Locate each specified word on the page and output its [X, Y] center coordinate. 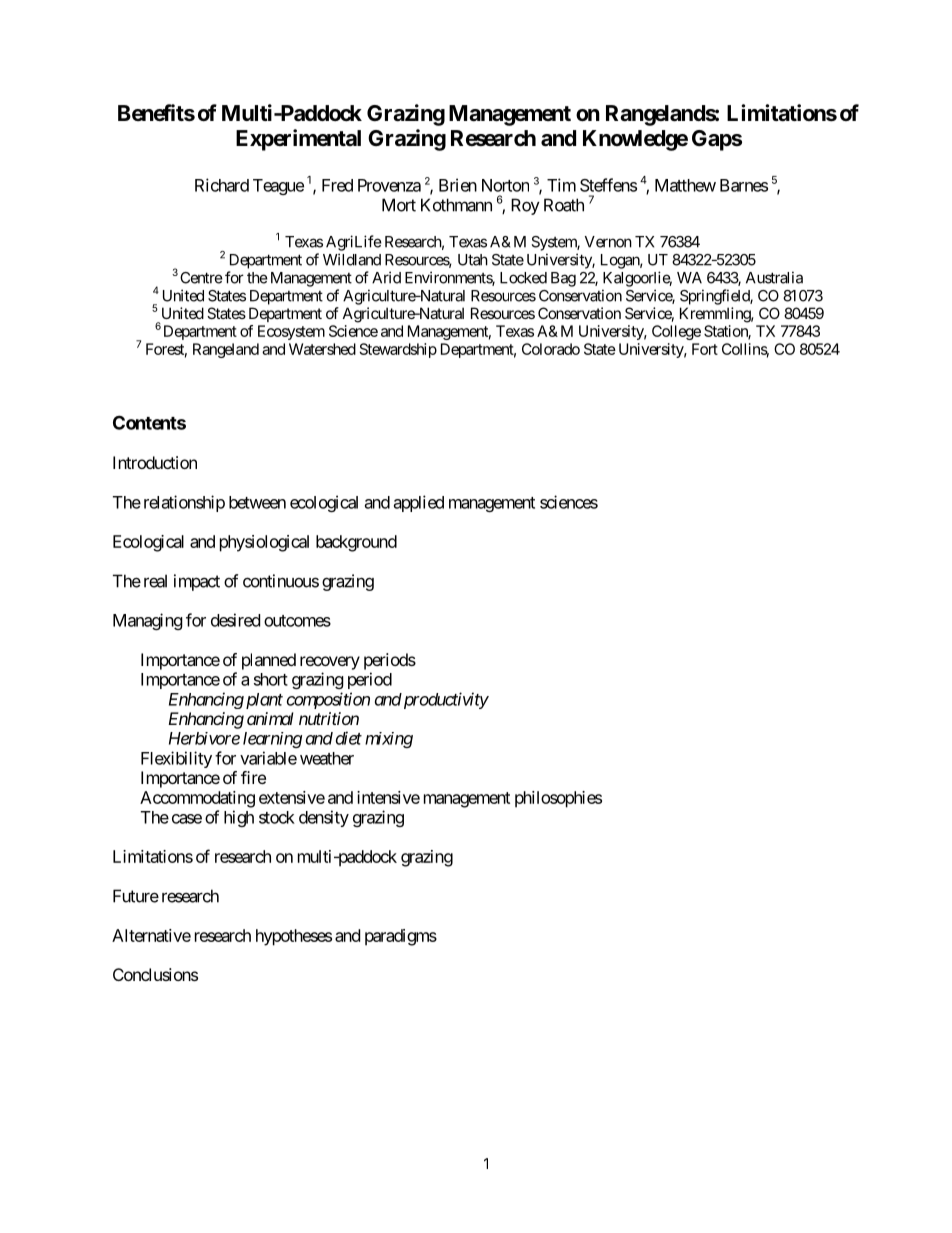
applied [419, 503]
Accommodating [197, 799]
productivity [445, 700]
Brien [458, 185]
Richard [222, 185]
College [676, 332]
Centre [201, 278]
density [324, 818]
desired [235, 620]
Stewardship [398, 350]
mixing [389, 740]
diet [349, 738]
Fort [705, 349]
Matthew [685, 185]
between [257, 502]
